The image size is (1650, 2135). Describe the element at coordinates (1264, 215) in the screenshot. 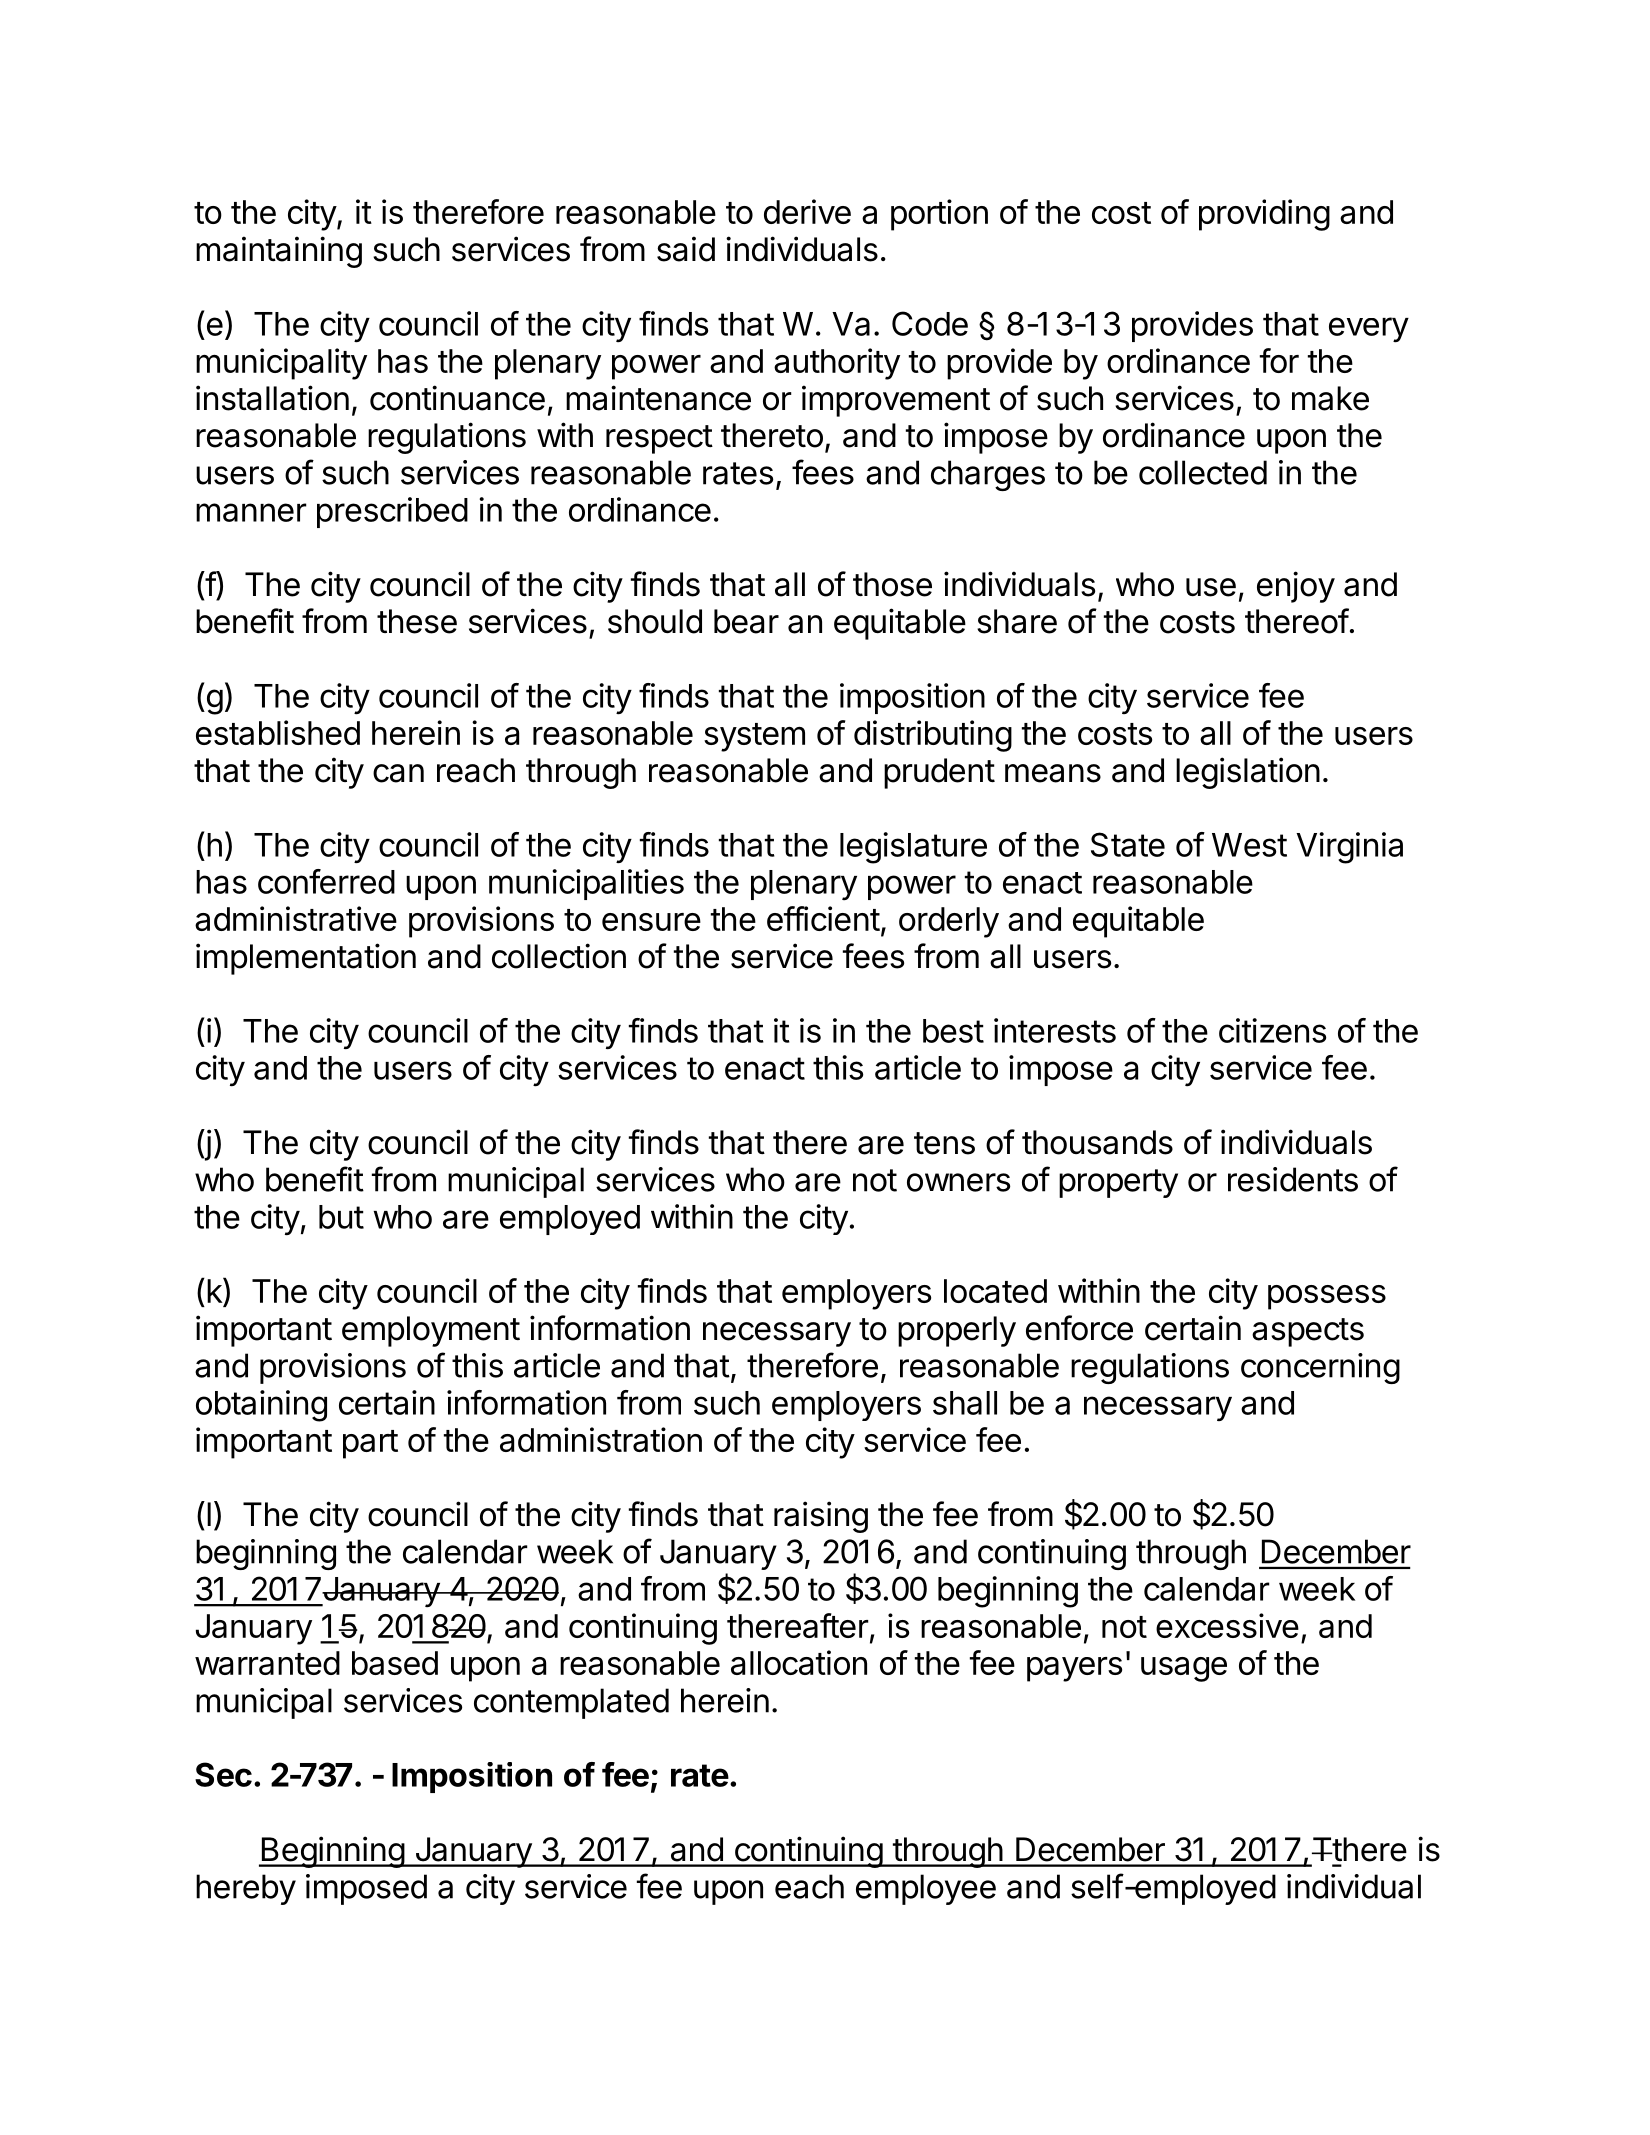

I see `providing` at that location.
